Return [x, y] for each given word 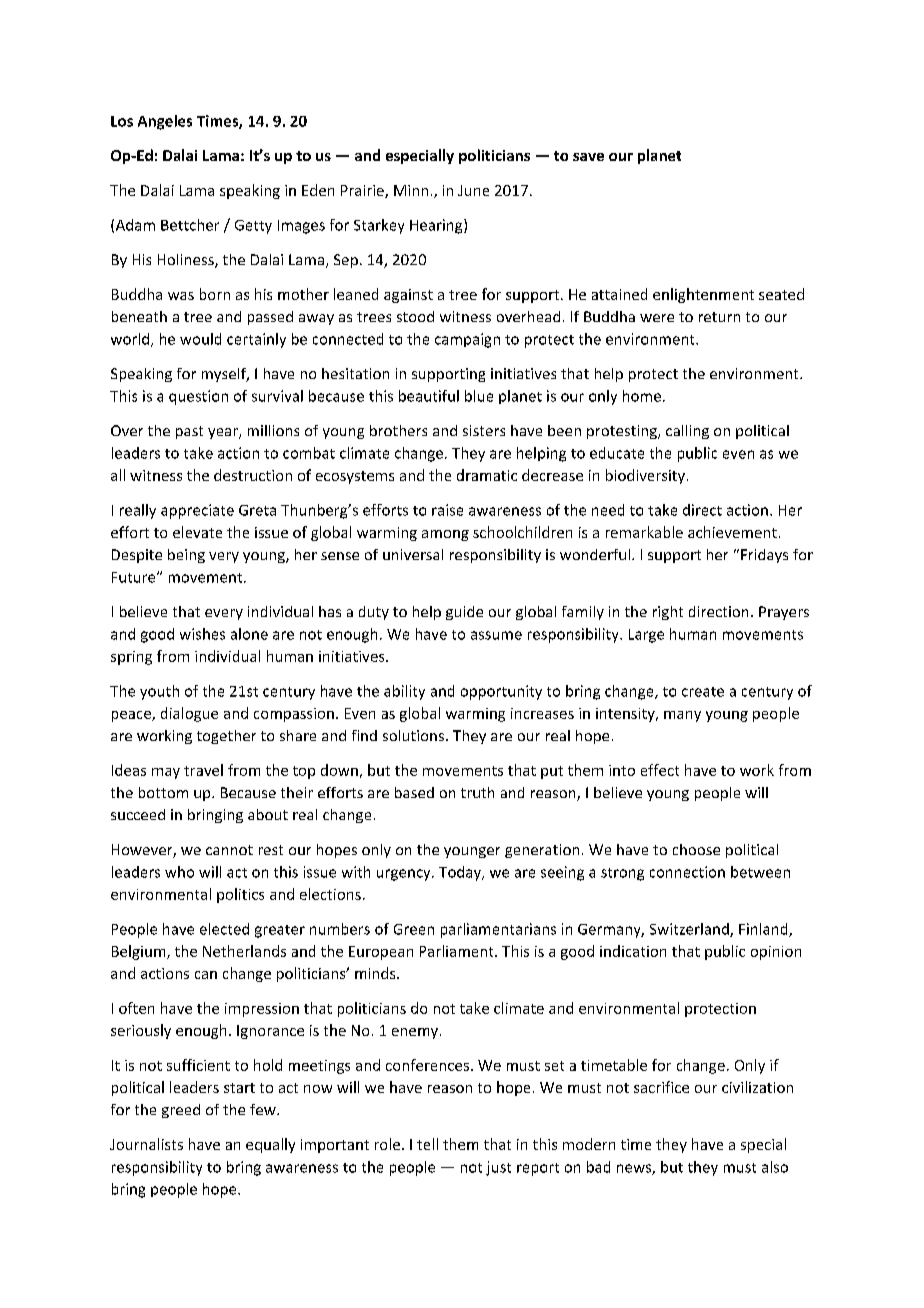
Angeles [165, 122]
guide [464, 613]
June [473, 190]
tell [427, 1144]
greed [181, 1111]
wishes [202, 634]
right [668, 613]
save [588, 157]
